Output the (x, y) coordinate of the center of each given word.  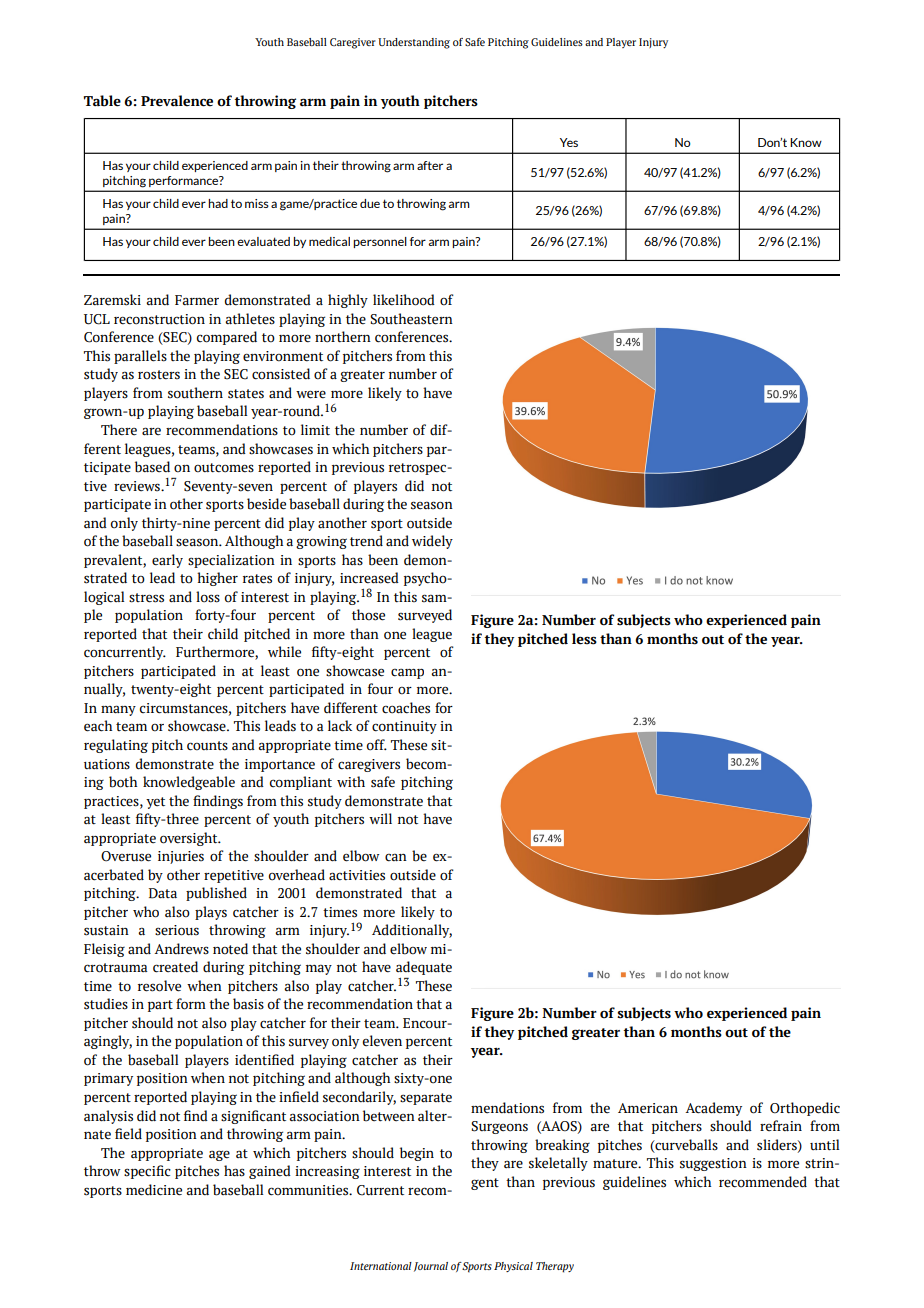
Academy (713, 1109)
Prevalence (177, 101)
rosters (159, 375)
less (584, 639)
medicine (154, 1190)
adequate (424, 968)
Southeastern (411, 319)
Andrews (181, 949)
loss (208, 597)
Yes (569, 142)
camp (407, 673)
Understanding (414, 43)
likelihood (404, 300)
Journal (431, 1267)
